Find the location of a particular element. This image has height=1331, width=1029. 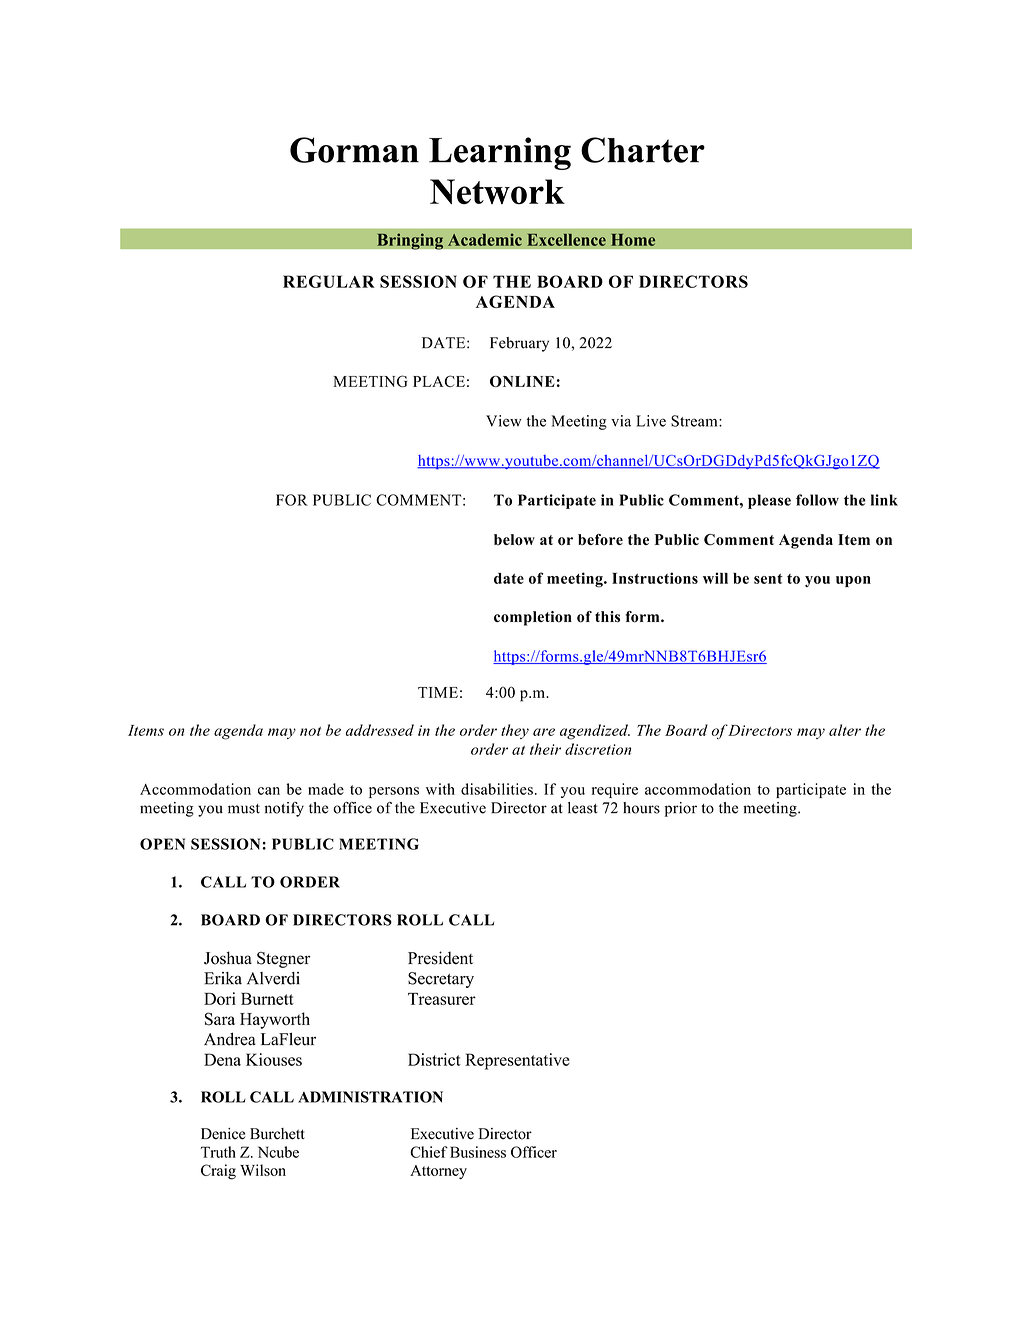

Gorman is located at coordinates (354, 150).
